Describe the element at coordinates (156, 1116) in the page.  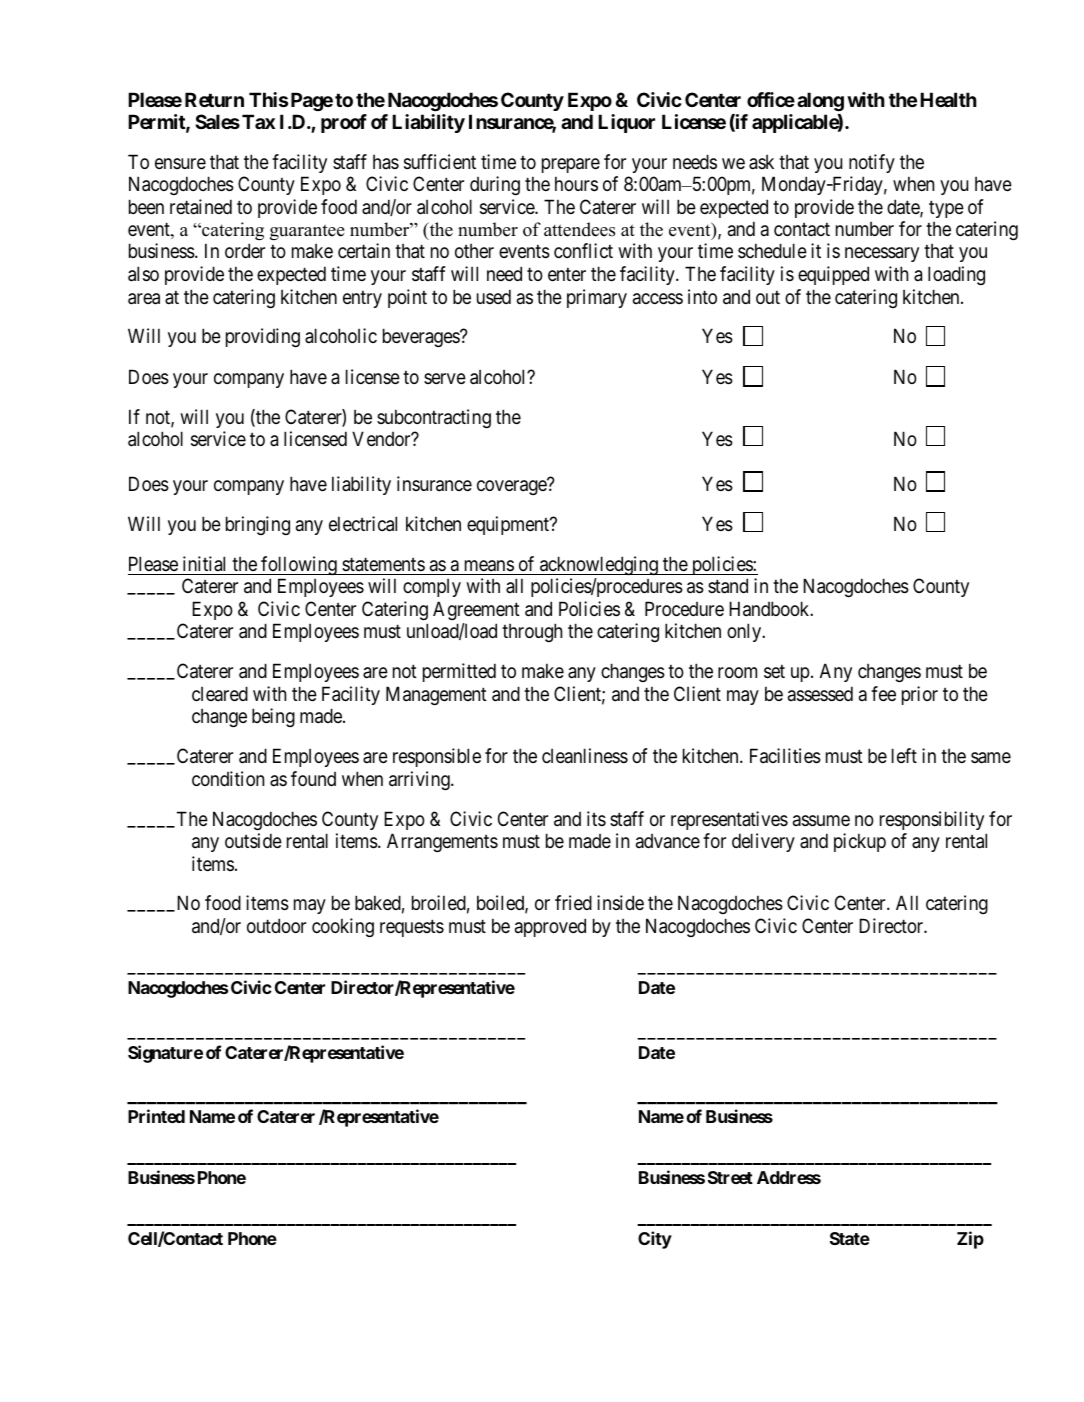
I see `Printed` at that location.
